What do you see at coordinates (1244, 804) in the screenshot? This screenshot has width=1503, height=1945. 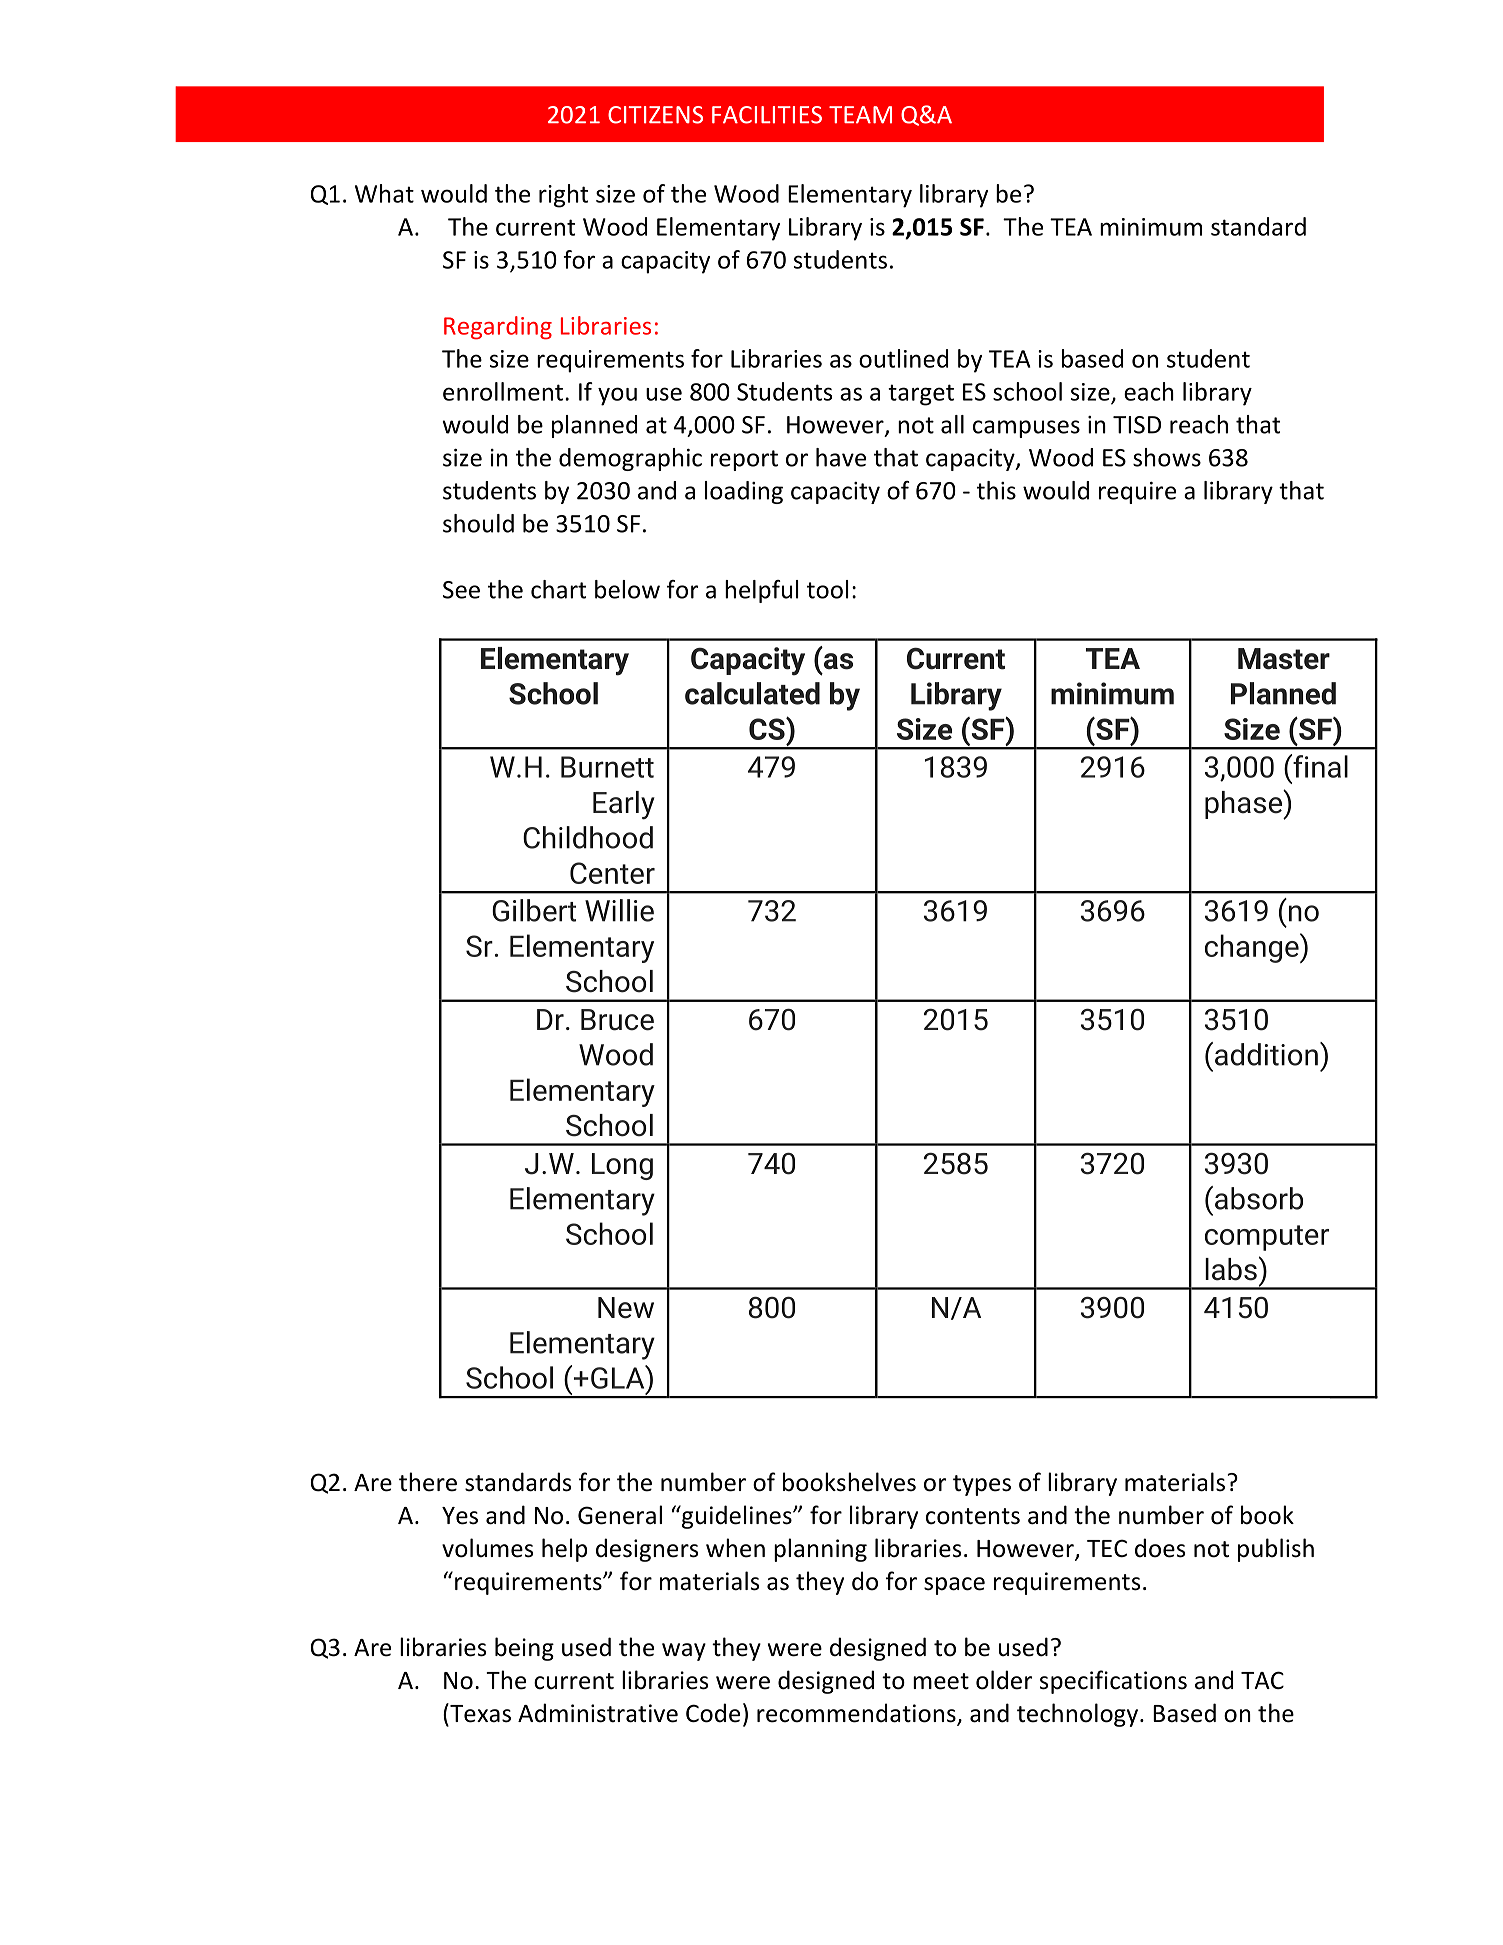 I see `phase` at bounding box center [1244, 804].
